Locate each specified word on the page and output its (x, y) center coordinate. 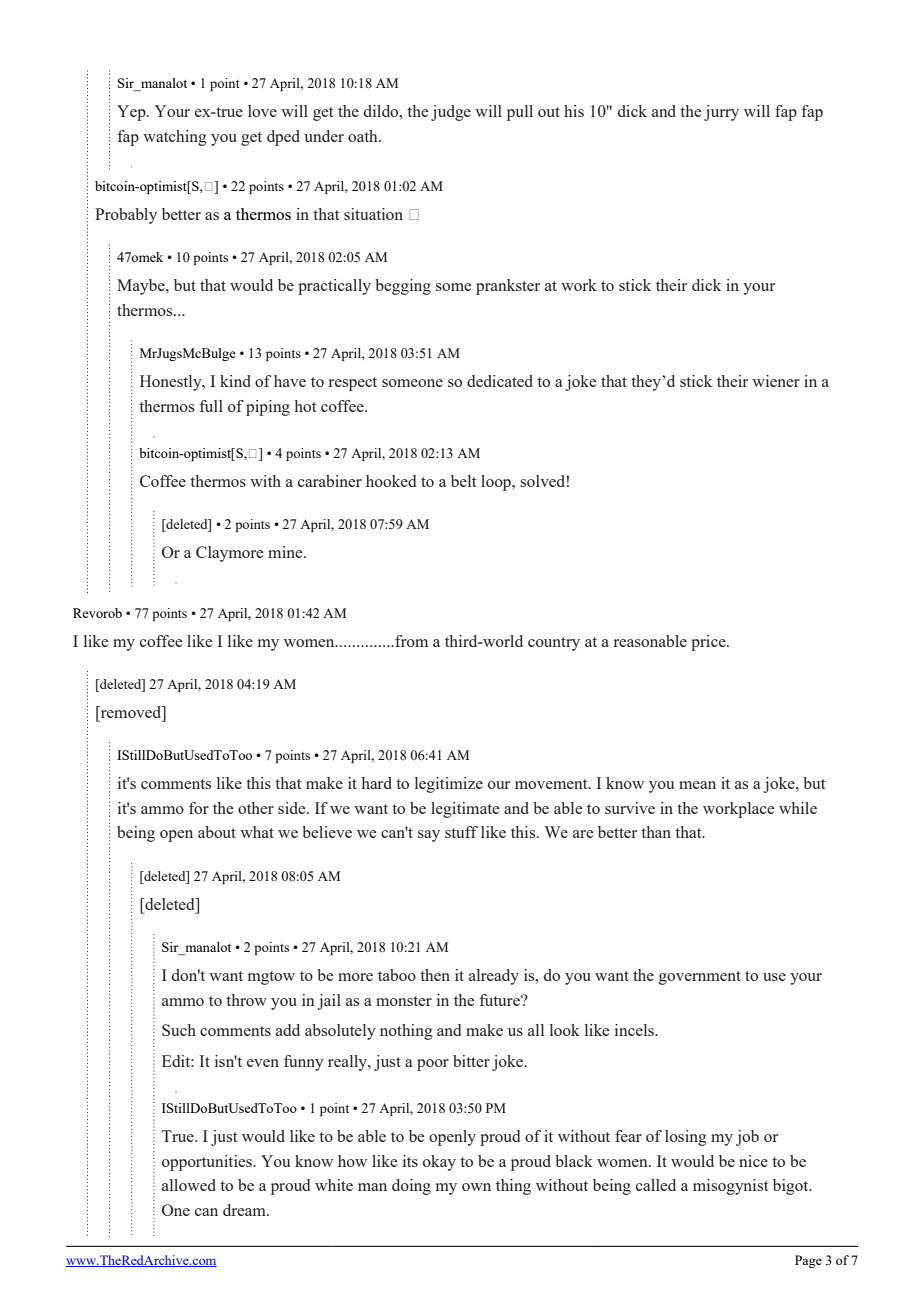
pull (520, 113)
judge (451, 113)
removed (131, 713)
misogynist (730, 1187)
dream (245, 1210)
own (476, 1187)
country (554, 644)
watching (175, 138)
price (709, 643)
